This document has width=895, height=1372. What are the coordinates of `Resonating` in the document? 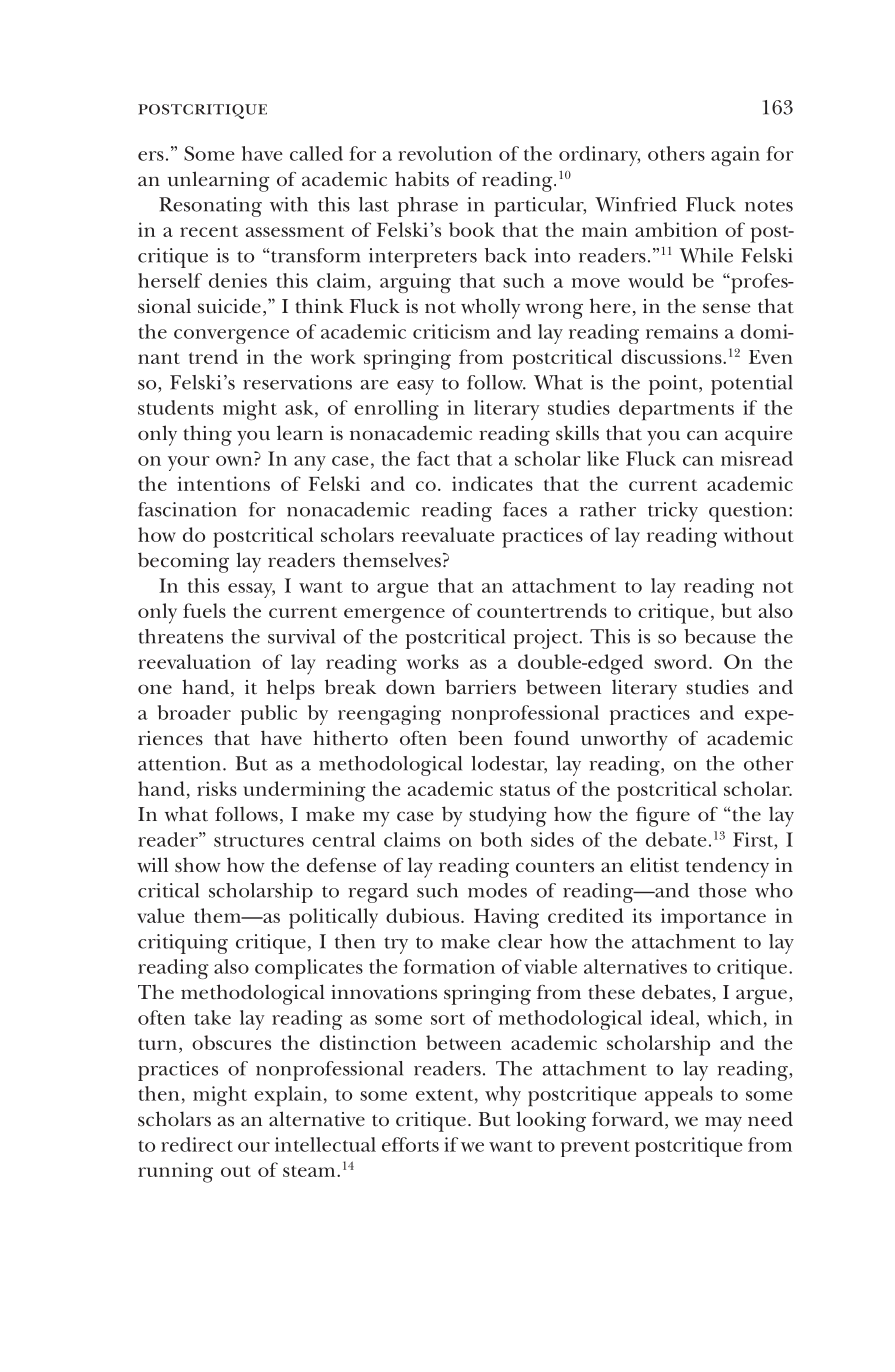 It's located at (210, 207).
